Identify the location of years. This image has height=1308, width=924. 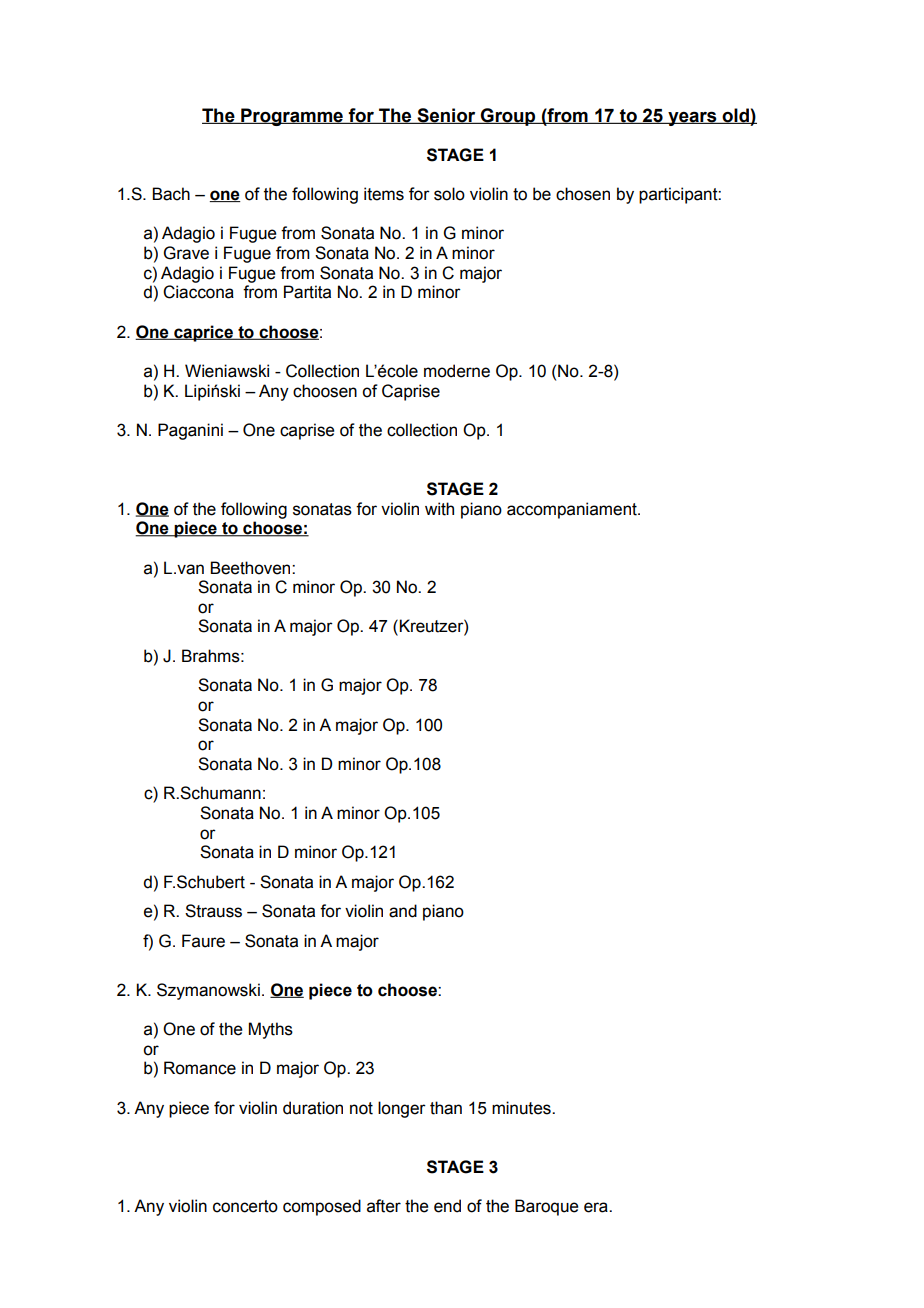
(692, 118).
